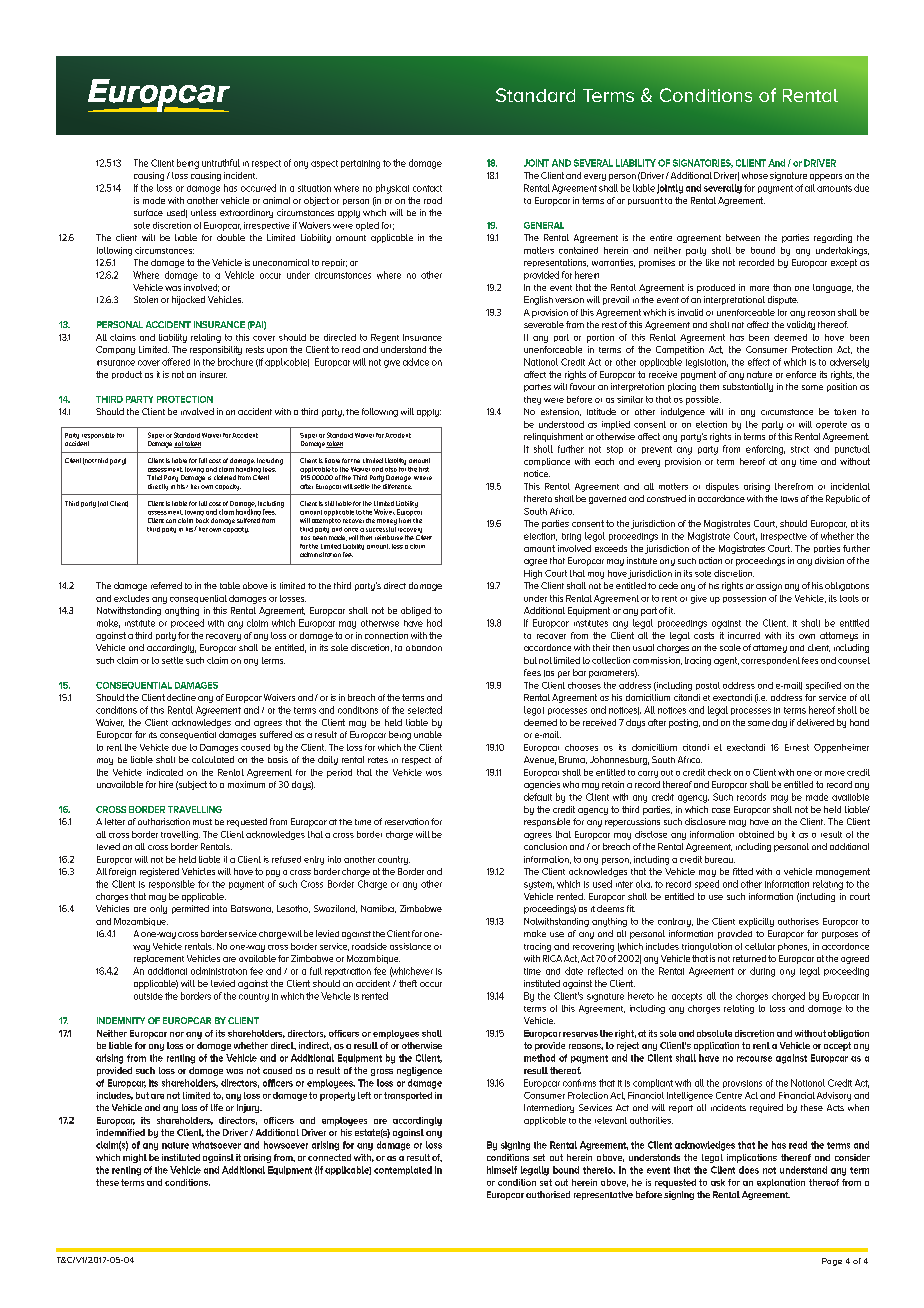 The width and height of the image is (924, 1308). Describe the element at coordinates (781, 1183) in the image. I see `explanation` at that location.
